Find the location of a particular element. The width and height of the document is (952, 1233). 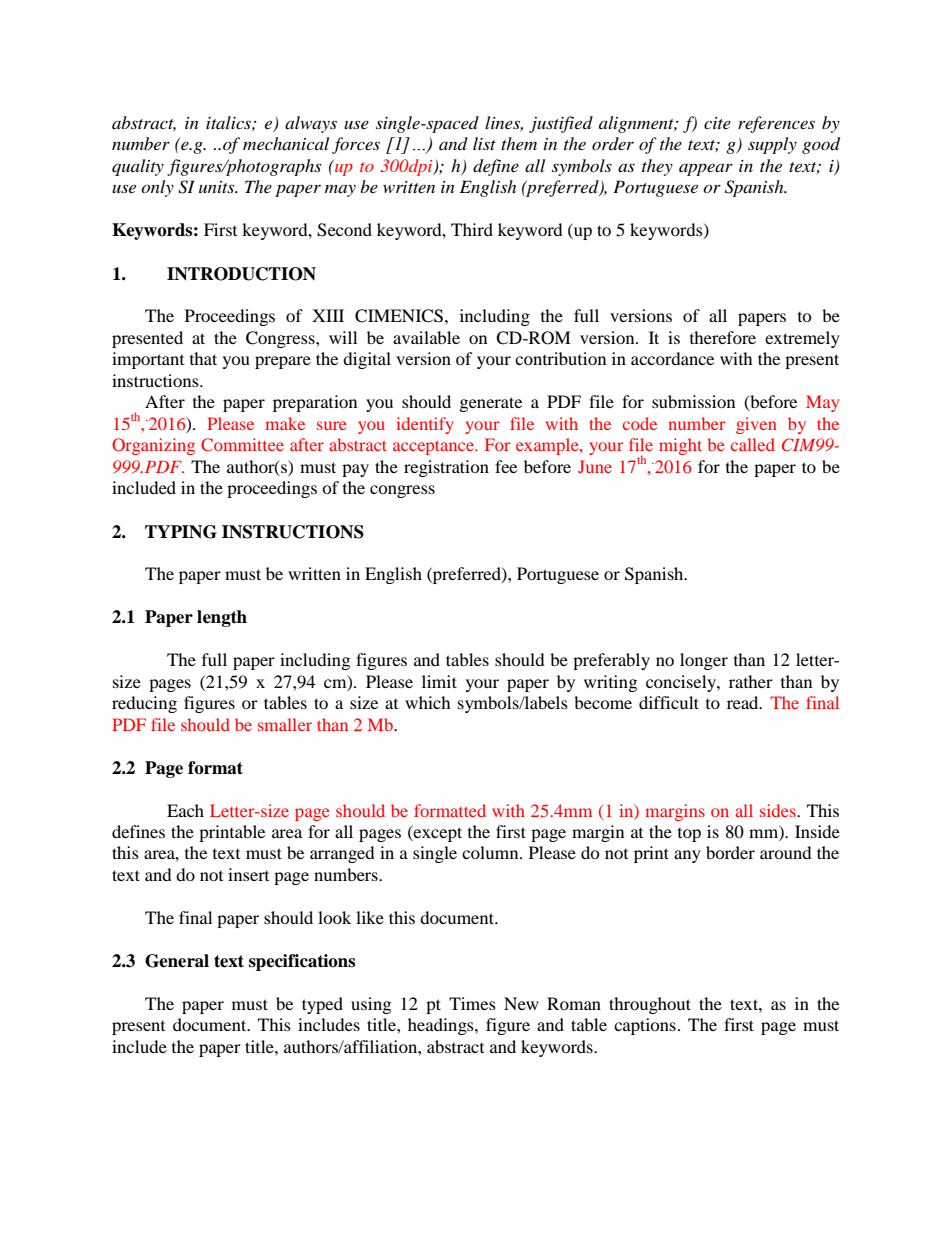

Each is located at coordinates (185, 810).
